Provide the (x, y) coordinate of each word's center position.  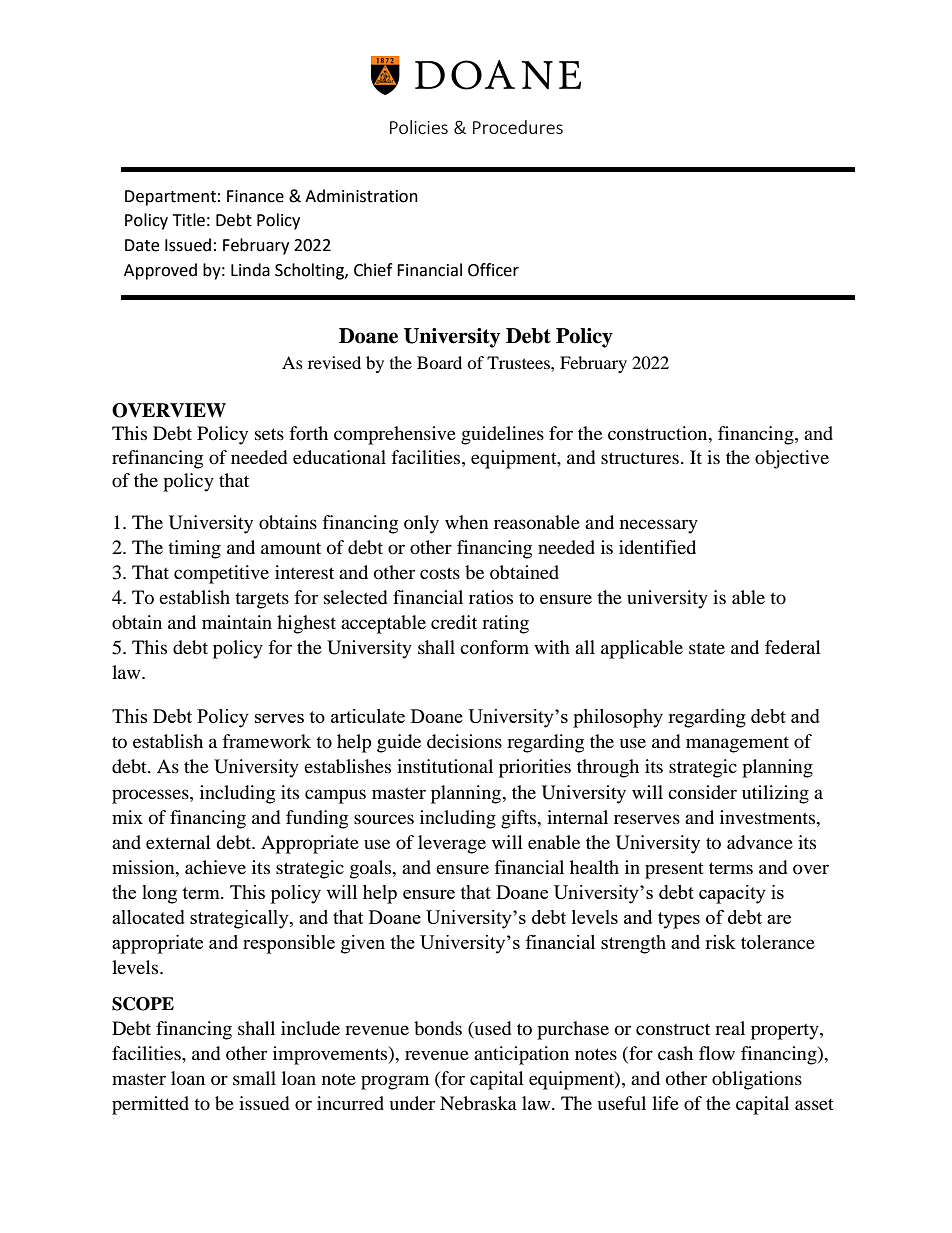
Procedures (518, 127)
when (467, 522)
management (737, 744)
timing (194, 549)
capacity (732, 894)
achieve (215, 867)
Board (439, 362)
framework (266, 741)
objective (792, 459)
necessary (659, 526)
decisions (464, 741)
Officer (493, 270)
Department (170, 198)
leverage (452, 844)
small (254, 1078)
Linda (250, 270)
